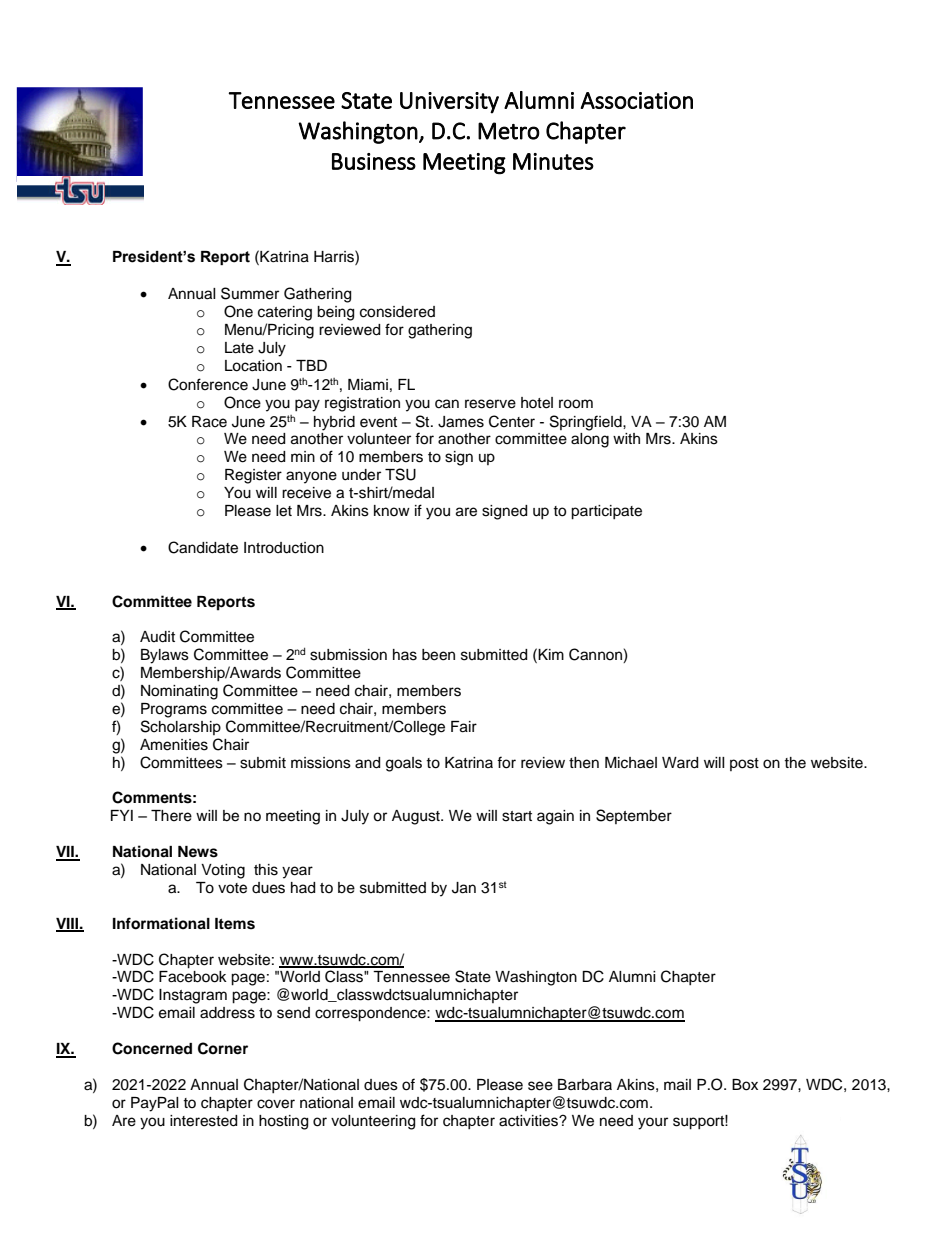 This document has width=952, height=1233. What do you see at coordinates (374, 161) in the document?
I see `Business` at bounding box center [374, 161].
